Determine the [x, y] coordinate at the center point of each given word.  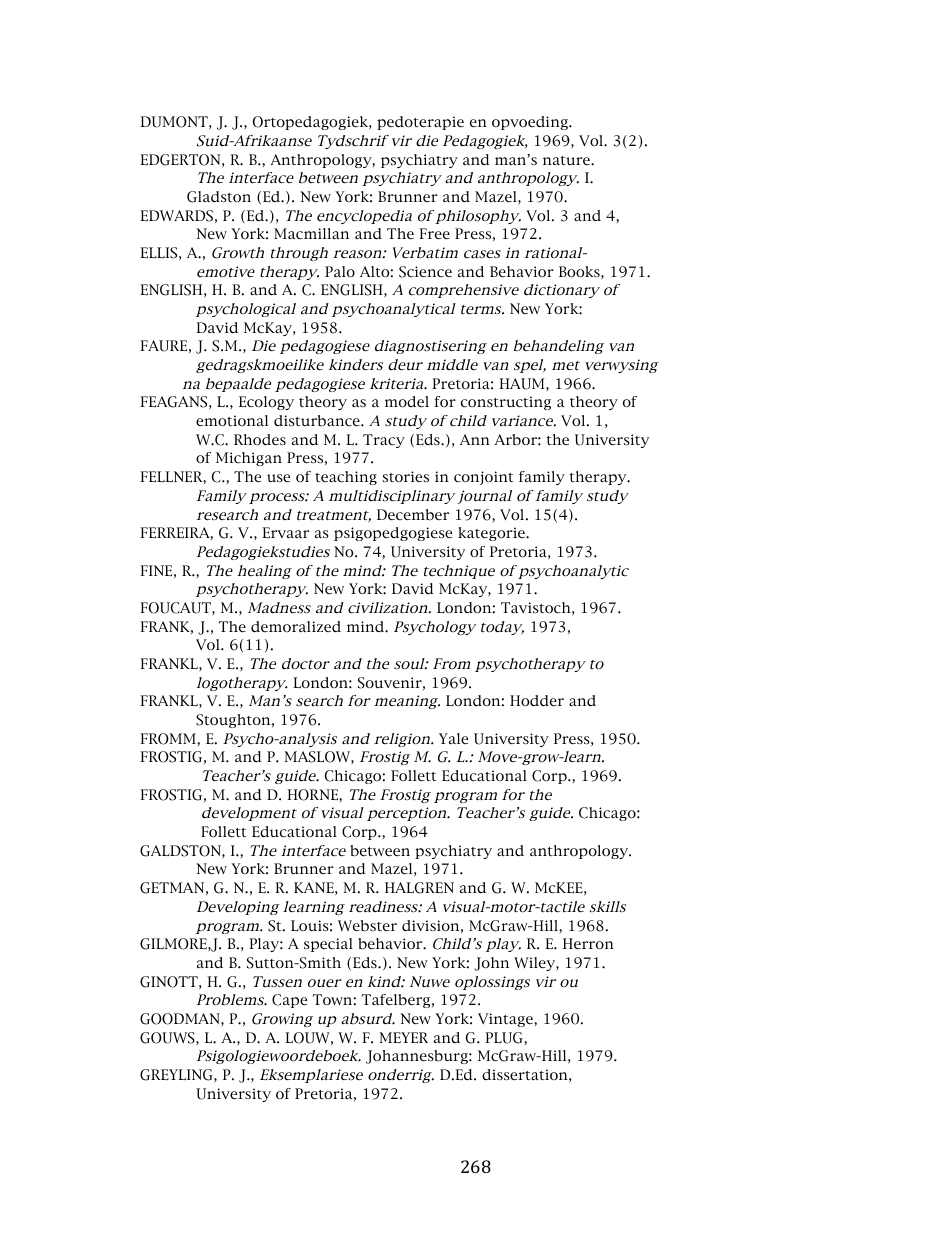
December [413, 515]
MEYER [403, 1037]
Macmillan [311, 233]
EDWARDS [176, 216]
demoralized [296, 627]
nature [567, 160]
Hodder [537, 701]
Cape [289, 1001]
